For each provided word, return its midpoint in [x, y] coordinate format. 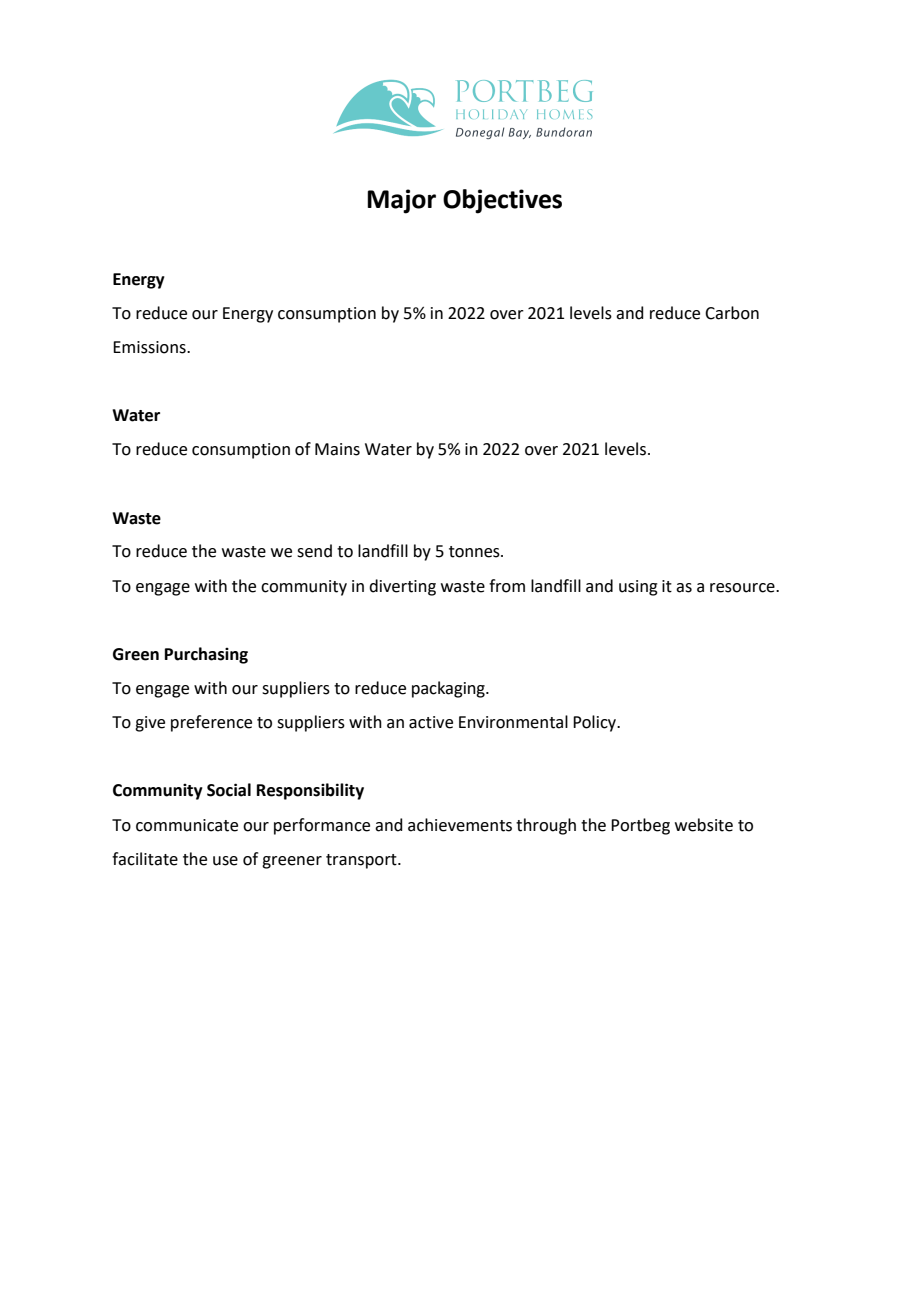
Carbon [732, 313]
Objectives [502, 201]
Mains [337, 449]
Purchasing [206, 655]
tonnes [475, 552]
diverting [402, 587]
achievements [460, 825]
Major [401, 201]
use [225, 861]
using [638, 588]
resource [743, 588]
